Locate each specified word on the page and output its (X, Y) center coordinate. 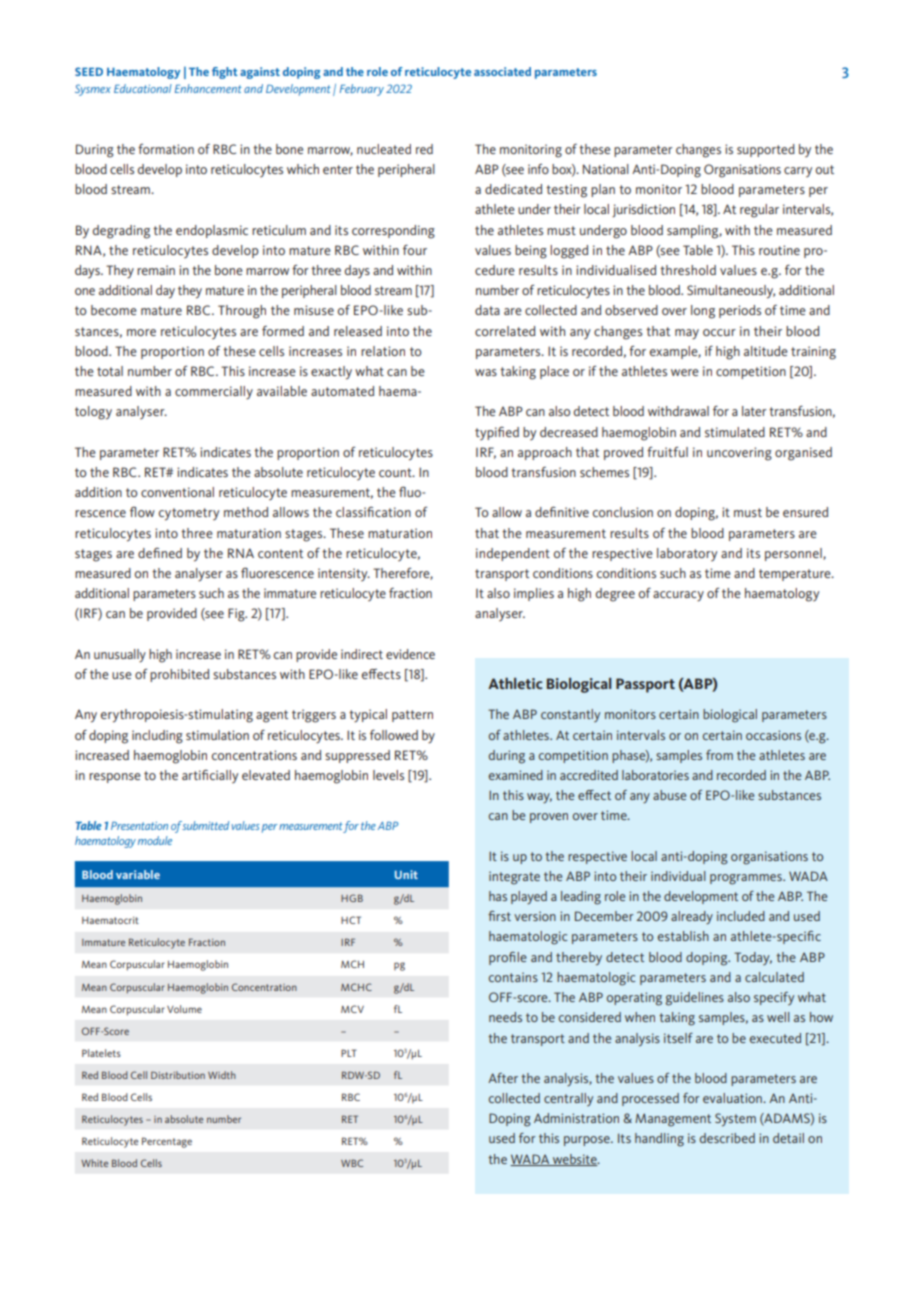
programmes (747, 879)
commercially (214, 393)
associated (502, 71)
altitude (766, 351)
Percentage (167, 1142)
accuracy (678, 596)
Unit (406, 874)
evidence (410, 654)
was (486, 372)
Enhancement (208, 88)
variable (138, 874)
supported (766, 150)
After (503, 1078)
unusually (120, 656)
